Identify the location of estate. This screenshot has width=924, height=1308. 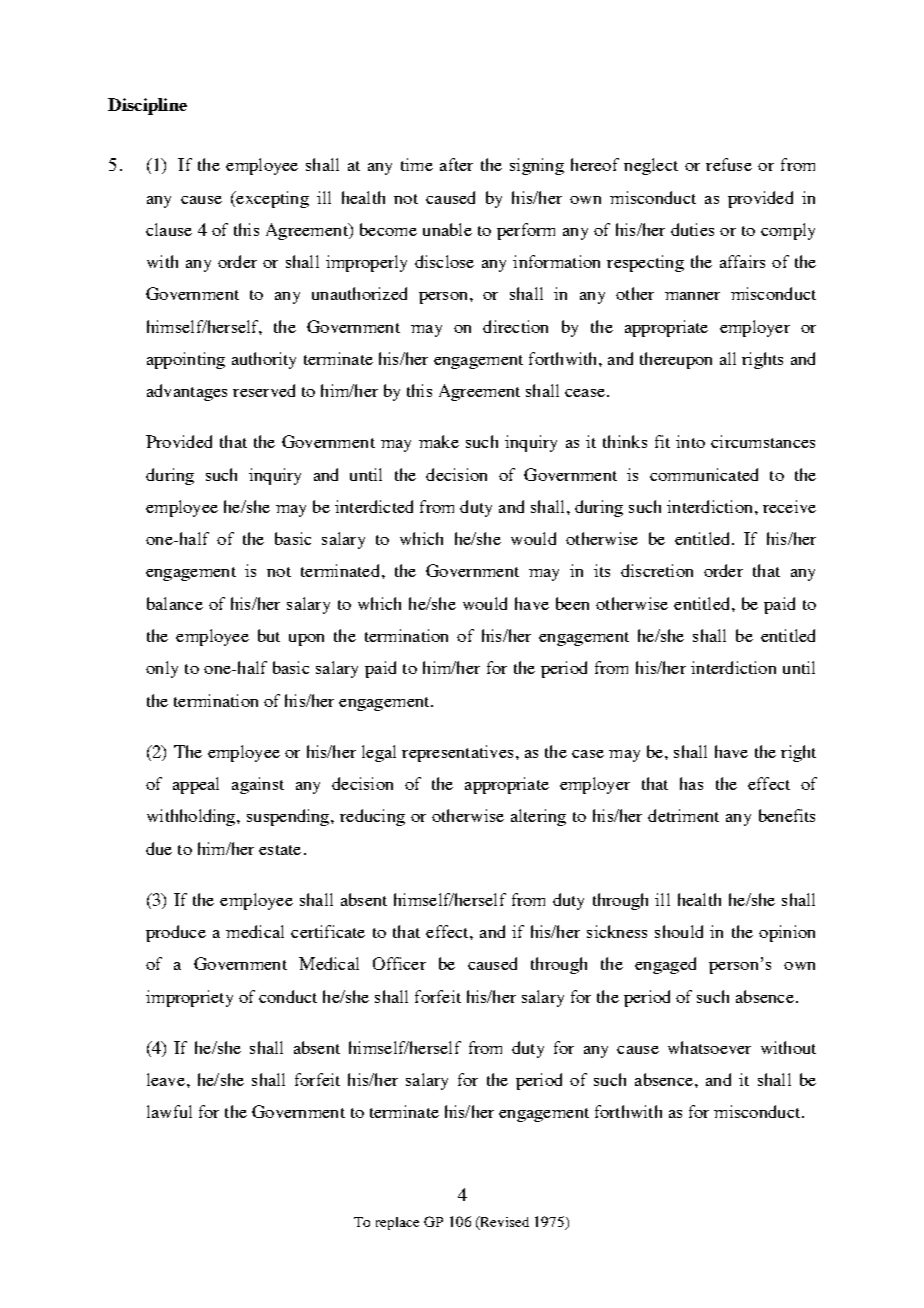
(280, 850).
